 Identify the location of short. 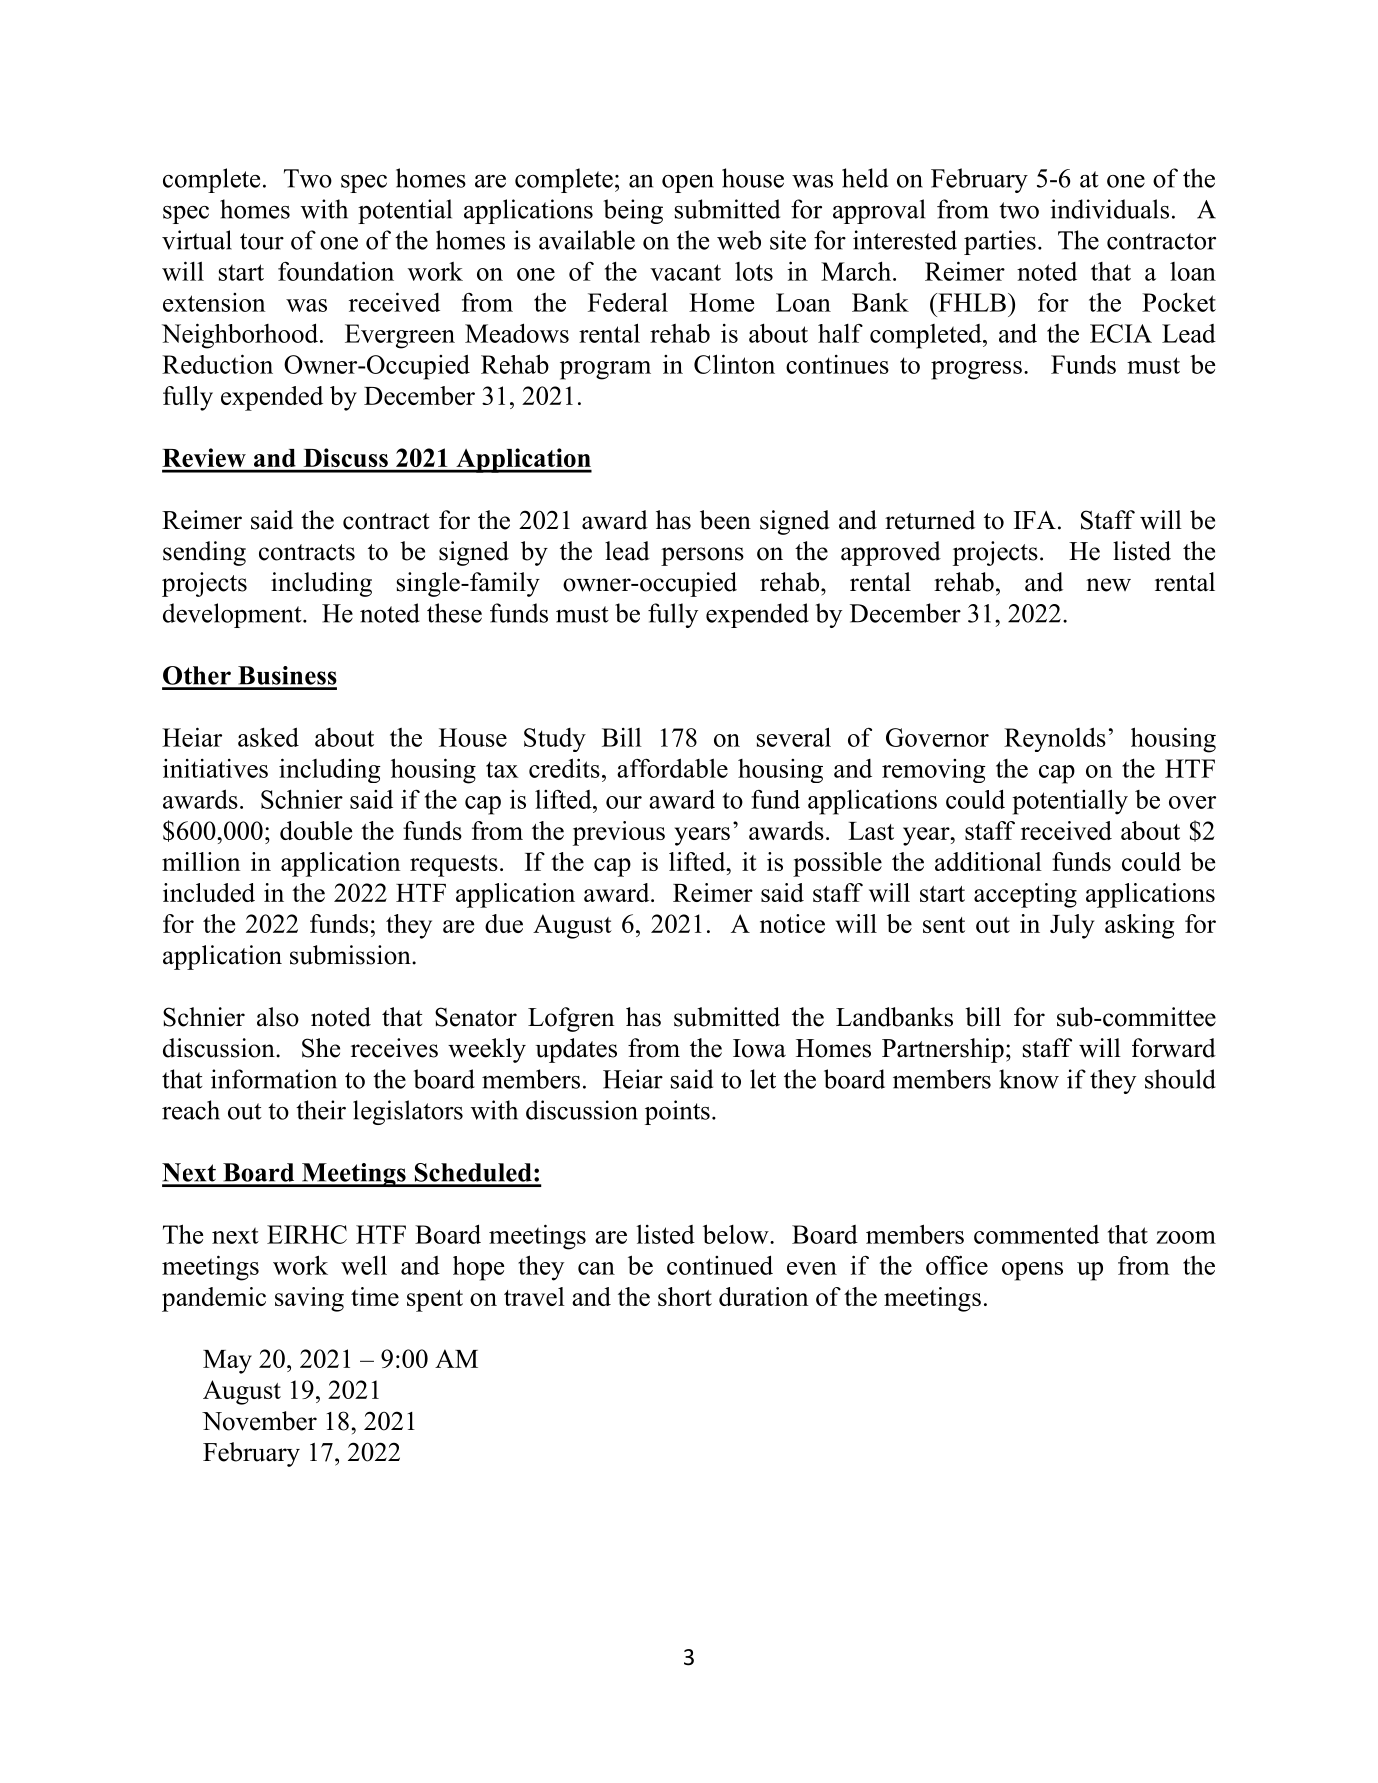
(685, 1296).
